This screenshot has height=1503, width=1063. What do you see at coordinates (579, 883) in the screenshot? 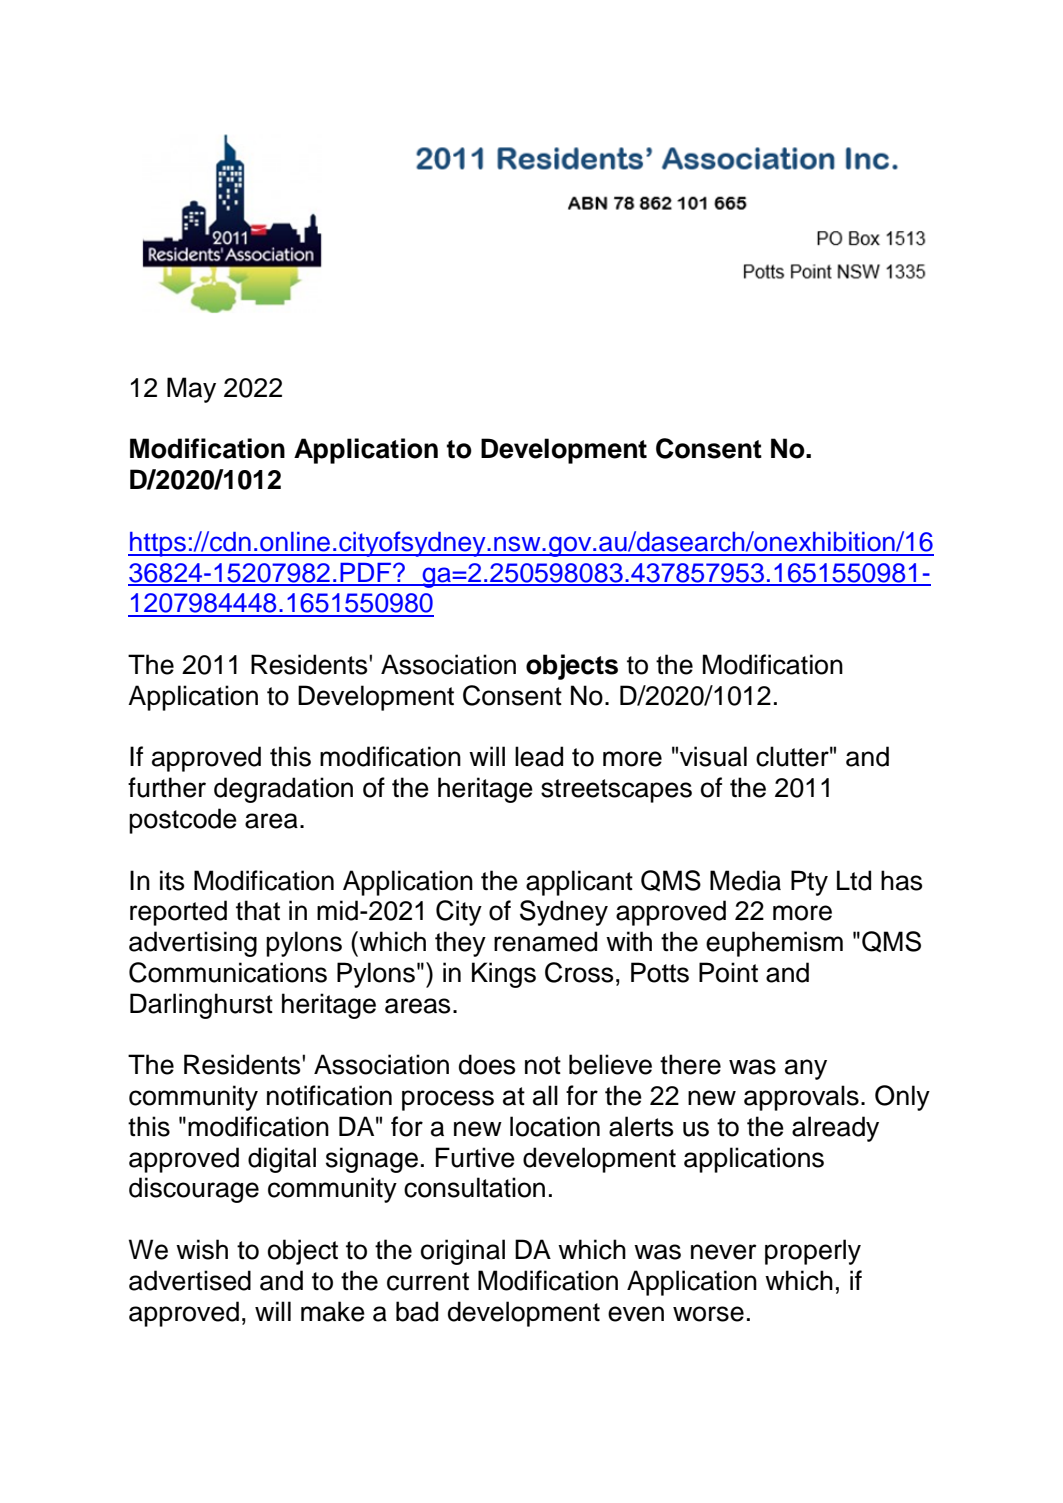
I see `applicant` at bounding box center [579, 883].
